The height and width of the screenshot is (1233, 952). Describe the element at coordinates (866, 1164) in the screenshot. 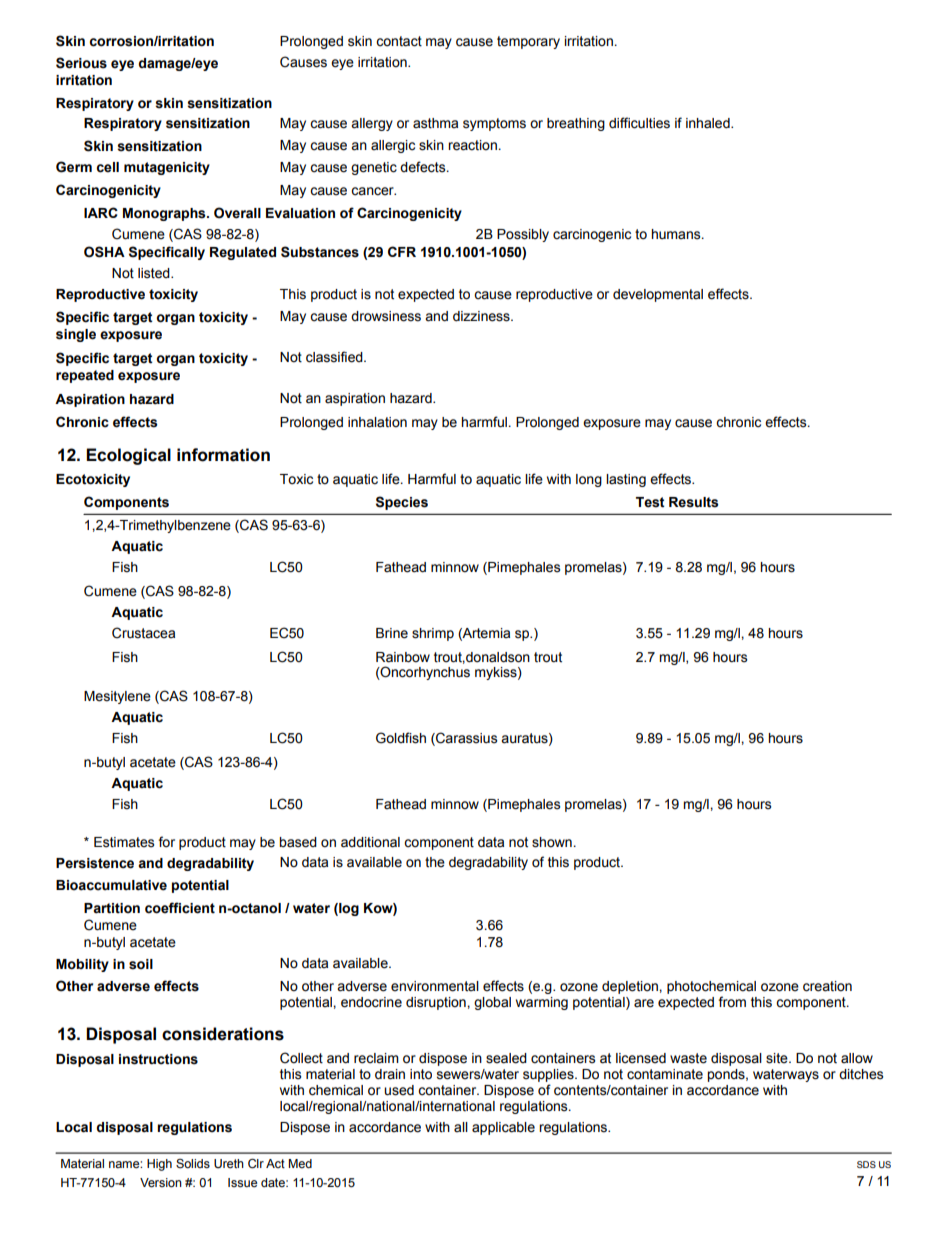

I see `SDS` at that location.
